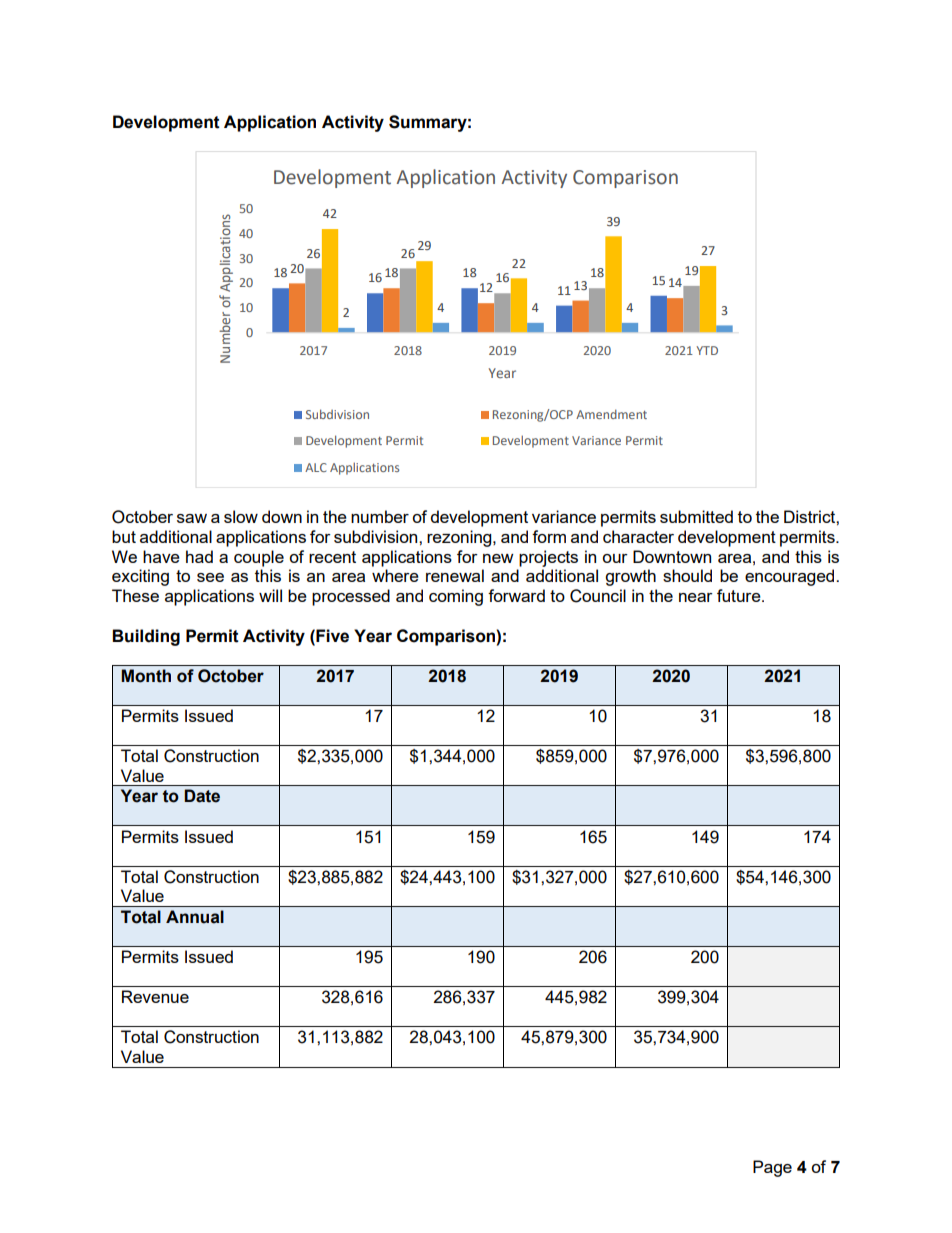 This page has height=1233, width=952. What do you see at coordinates (316, 467) in the page?
I see `ALC` at bounding box center [316, 467].
